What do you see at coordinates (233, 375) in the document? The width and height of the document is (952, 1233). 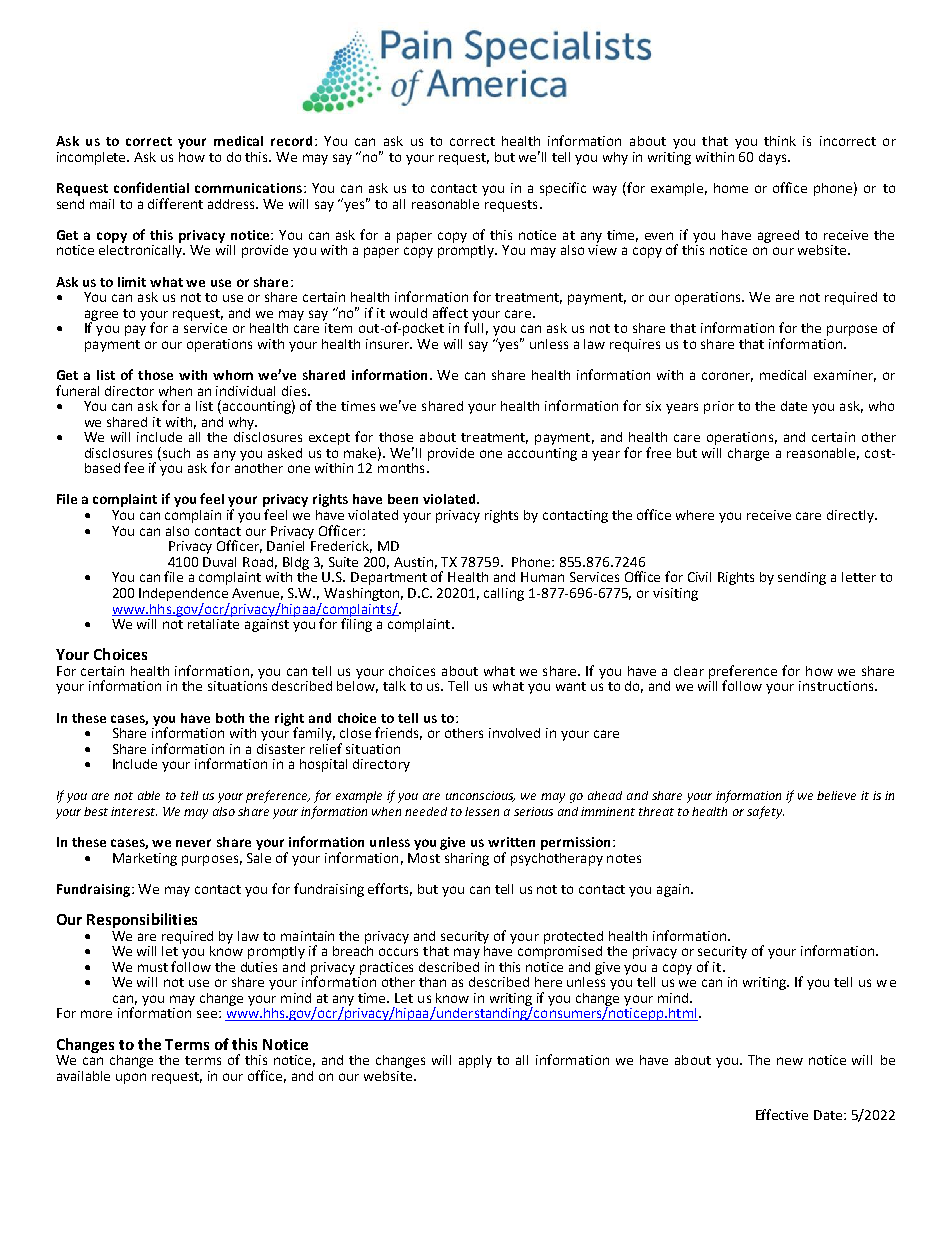 I see `whom` at bounding box center [233, 375].
